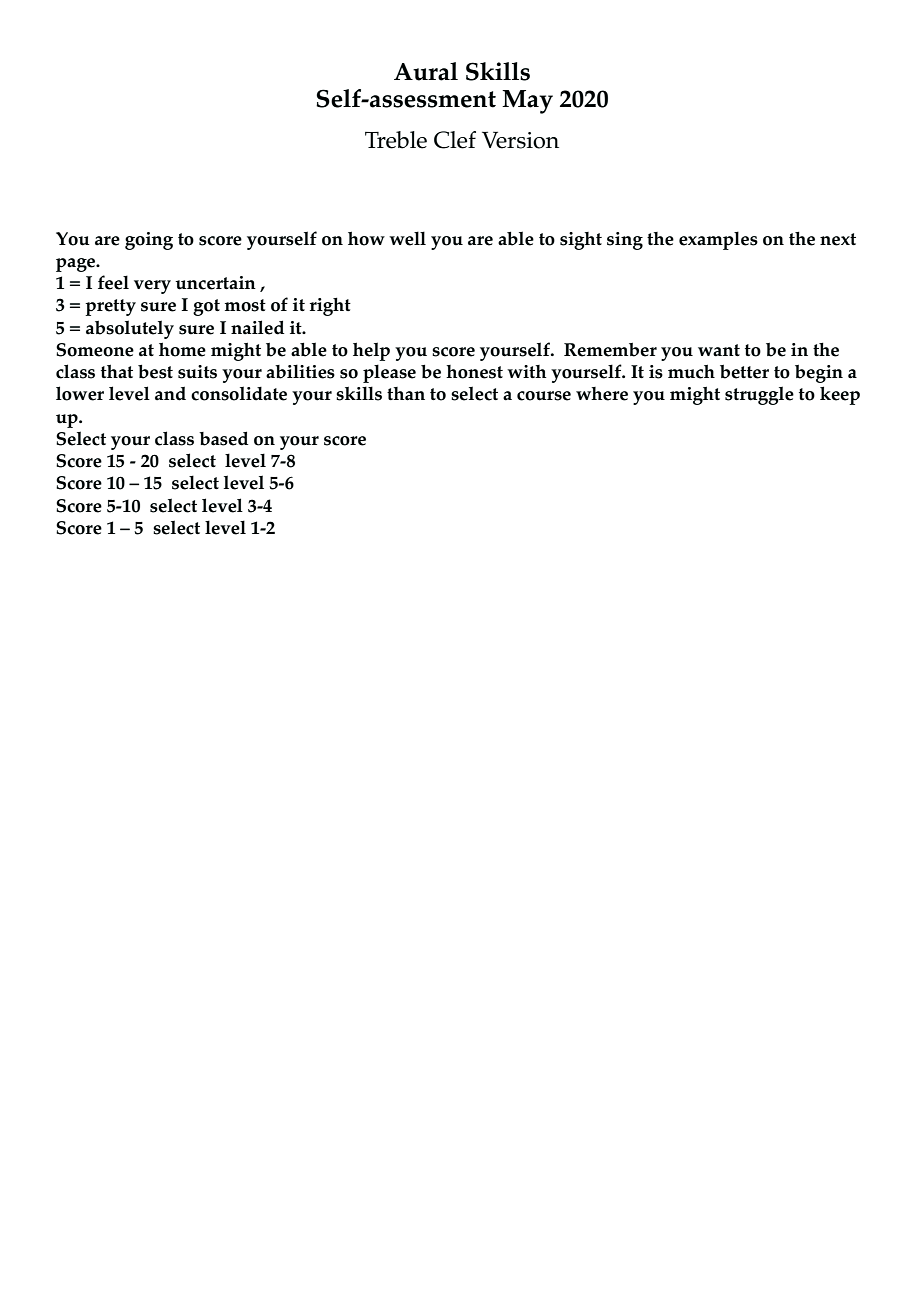 Image resolution: width=924 pixels, height=1308 pixels. I want to click on Version, so click(520, 140).
